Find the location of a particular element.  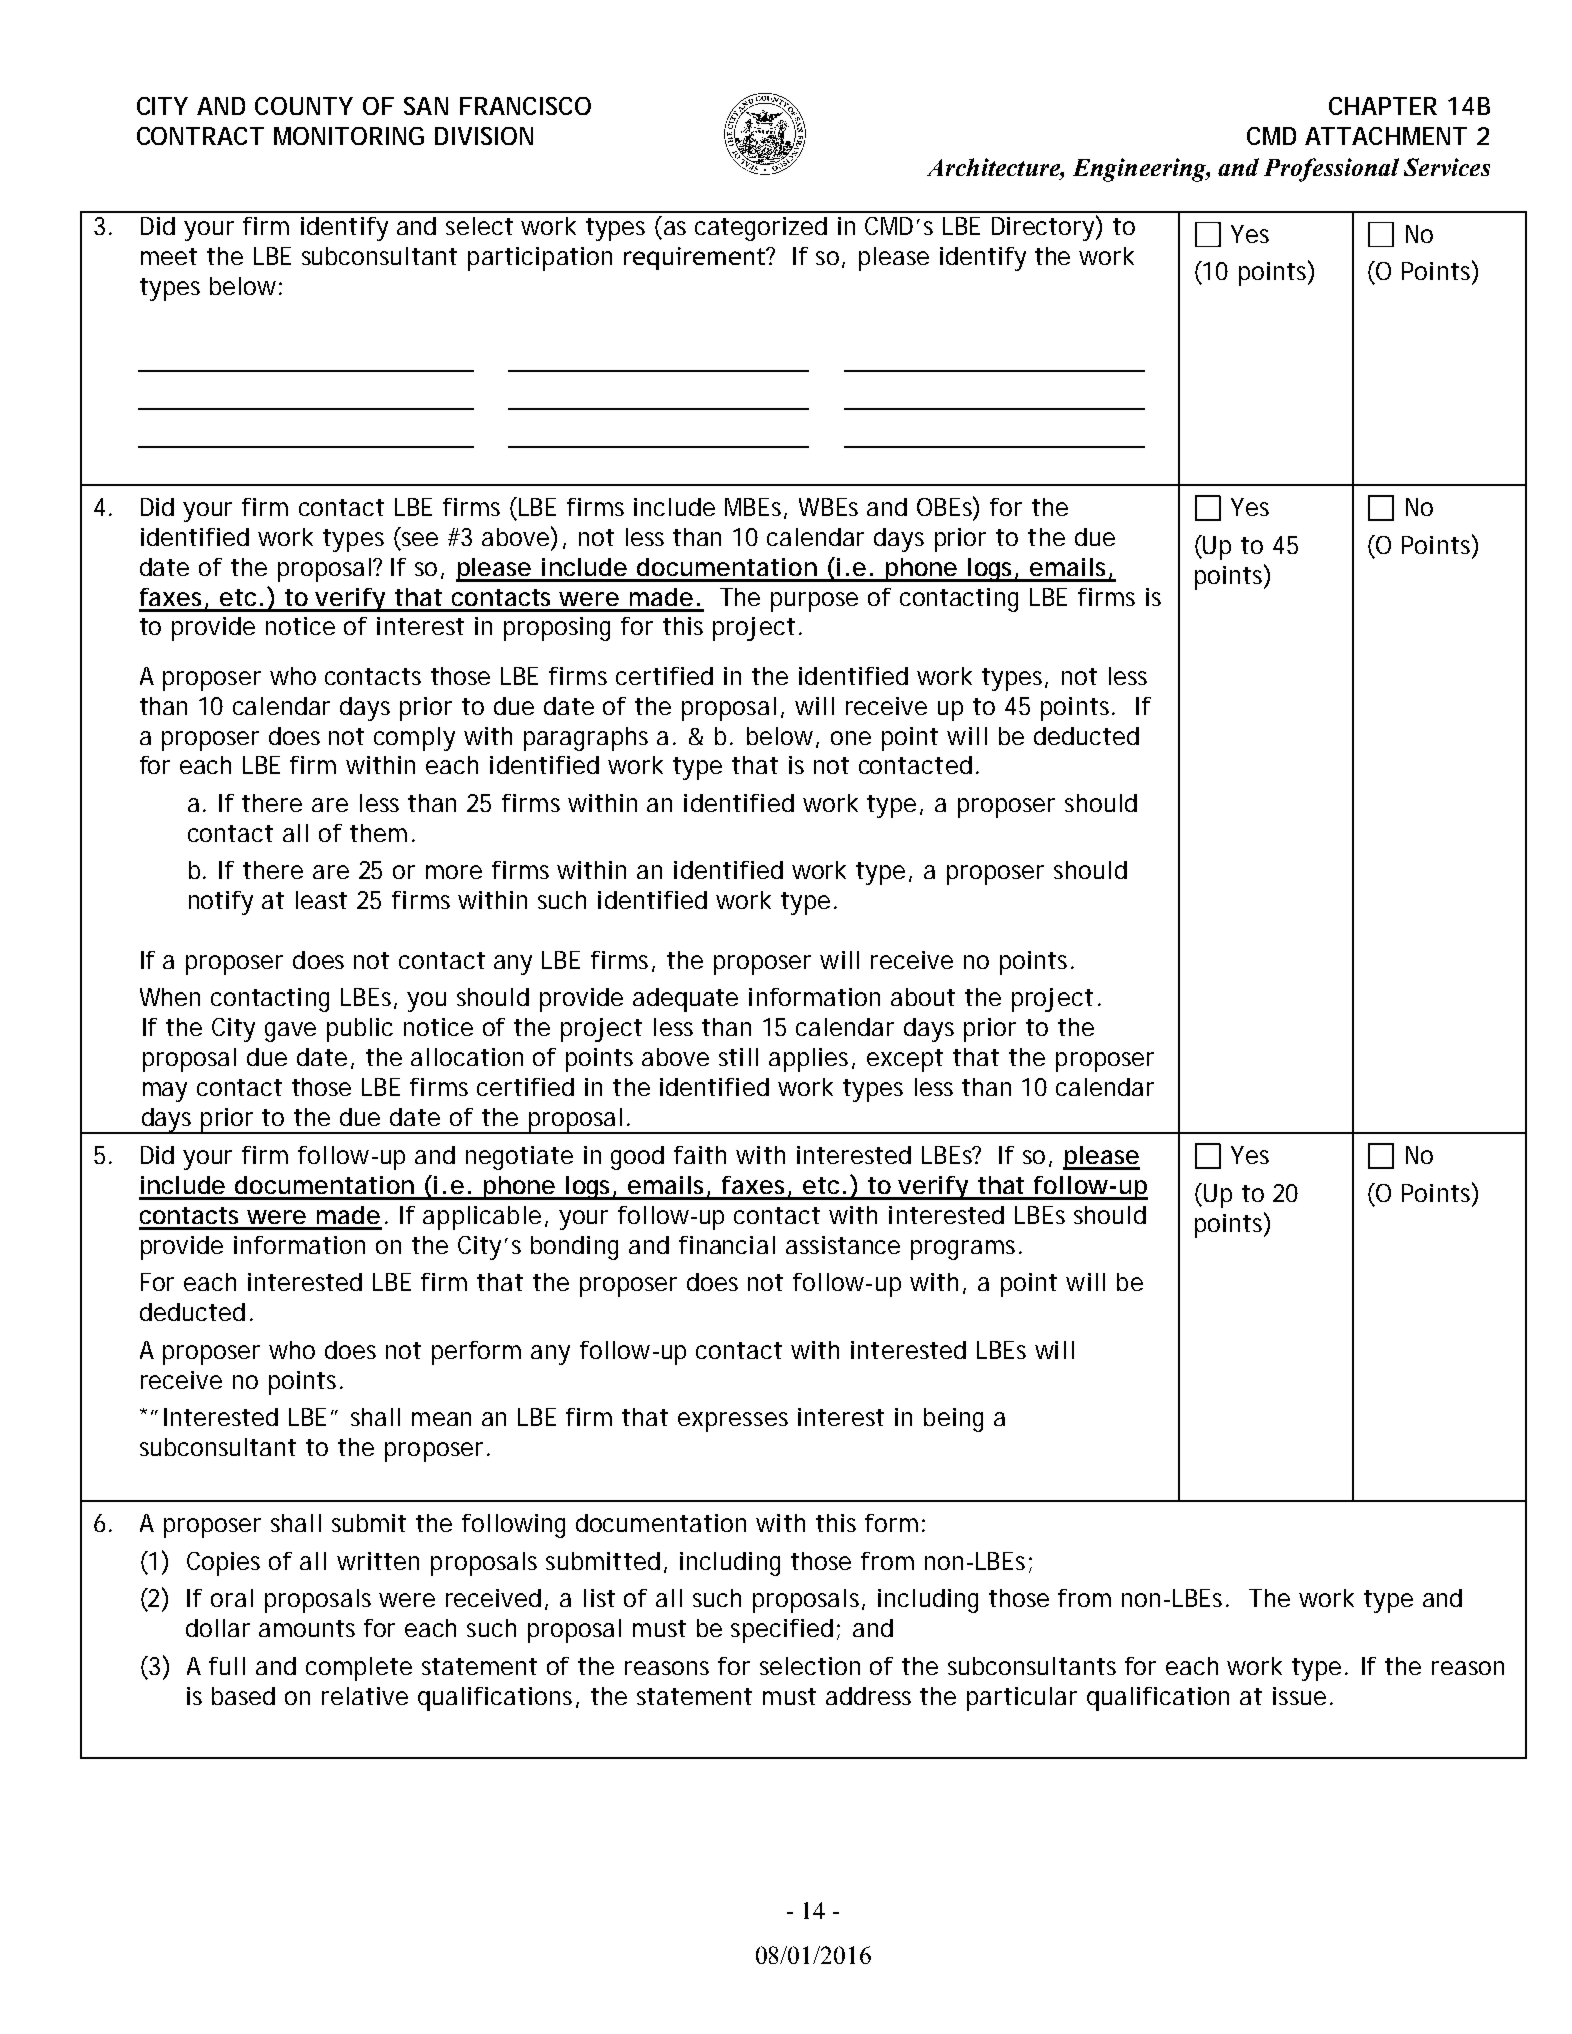

amounts is located at coordinates (307, 1628).
